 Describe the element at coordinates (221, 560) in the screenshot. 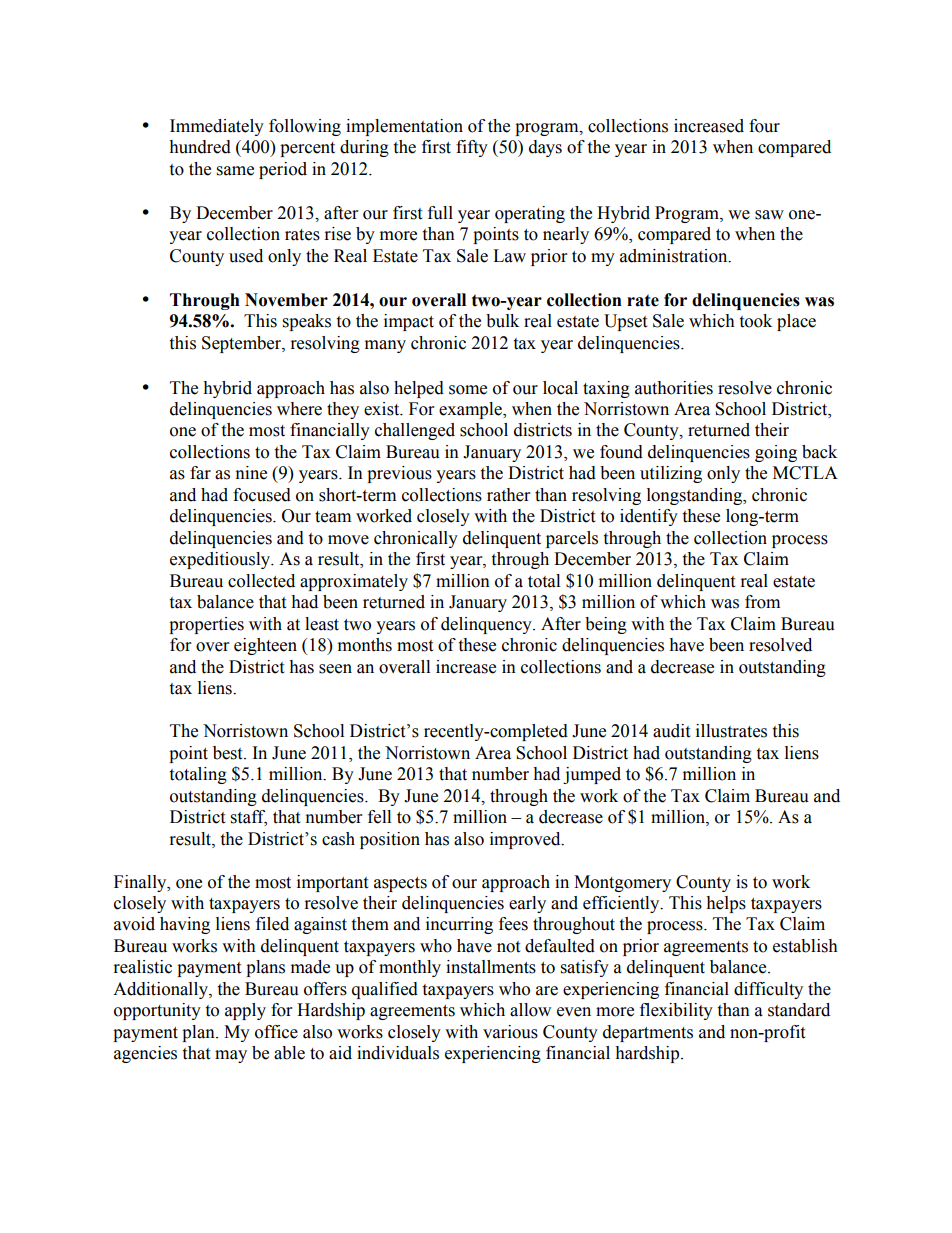

I see `expeditiously` at that location.
